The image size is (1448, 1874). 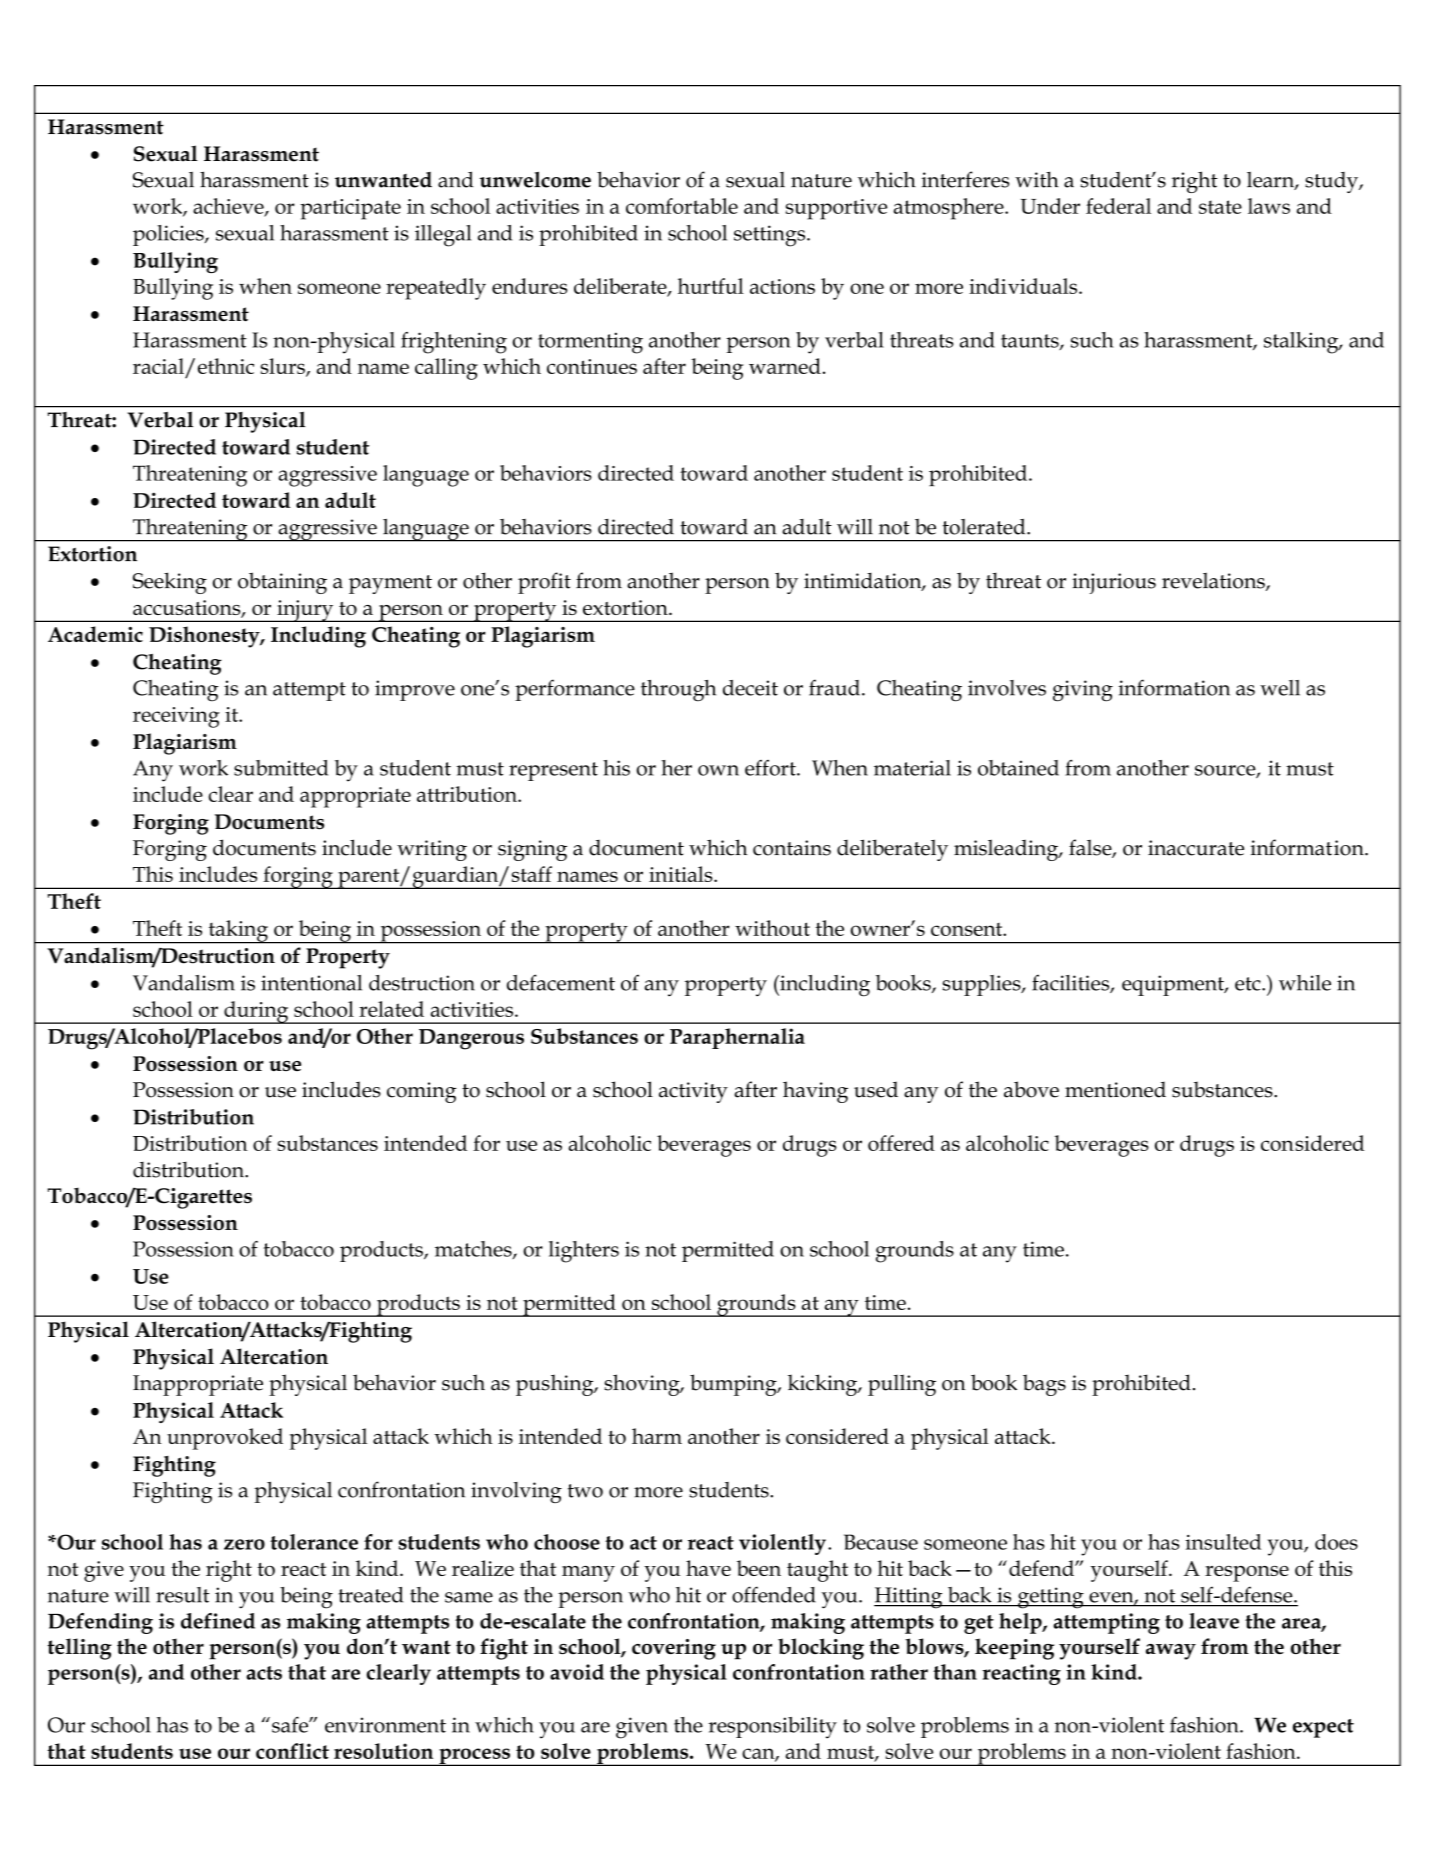 I want to click on responsibility, so click(x=772, y=1728).
